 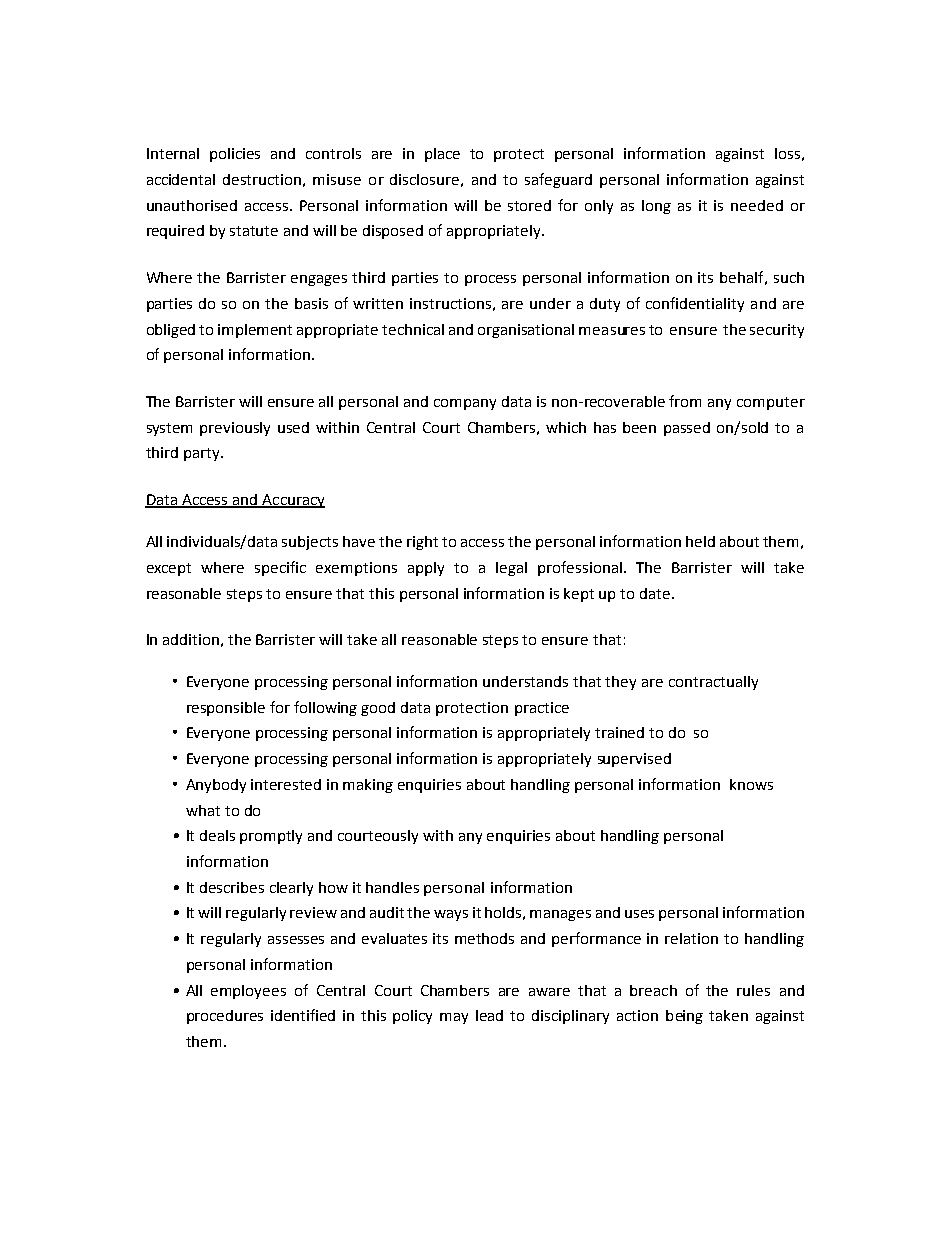 I want to click on date, so click(x=656, y=593).
